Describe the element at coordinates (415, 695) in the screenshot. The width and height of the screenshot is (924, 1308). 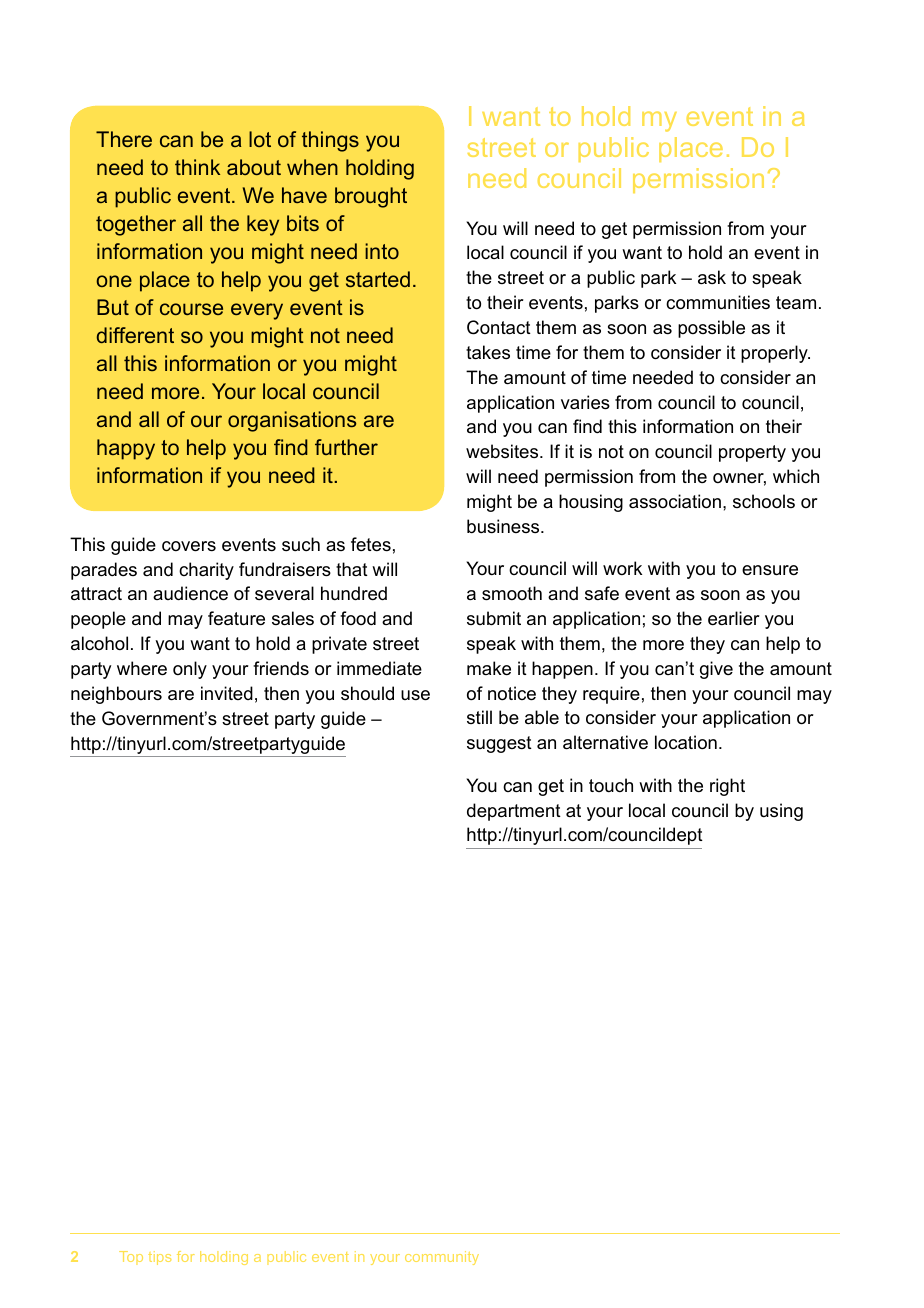
I see `use` at that location.
